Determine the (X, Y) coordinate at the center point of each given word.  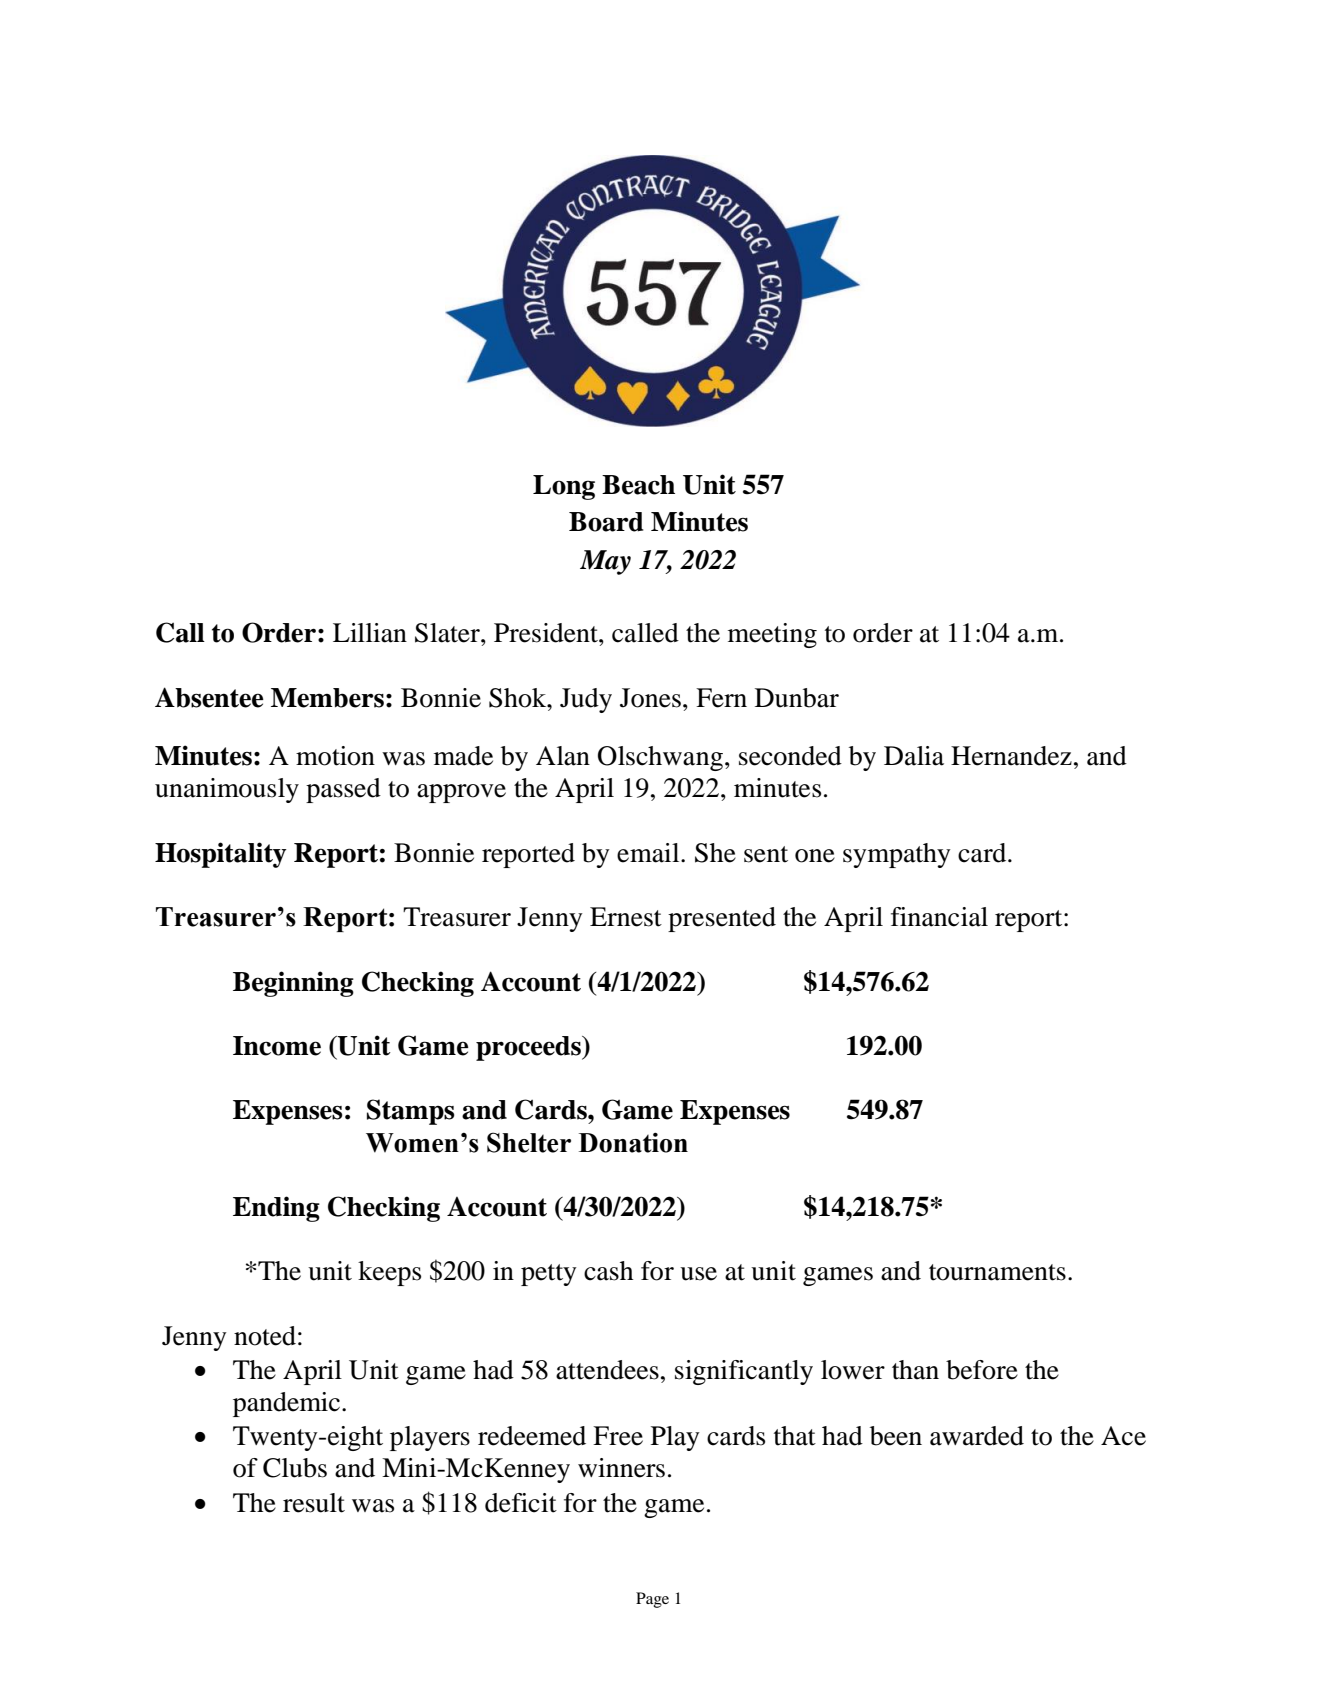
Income (277, 1046)
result (314, 1503)
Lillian (370, 633)
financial (939, 917)
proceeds (529, 1048)
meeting (772, 635)
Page (652, 1600)
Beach (638, 485)
